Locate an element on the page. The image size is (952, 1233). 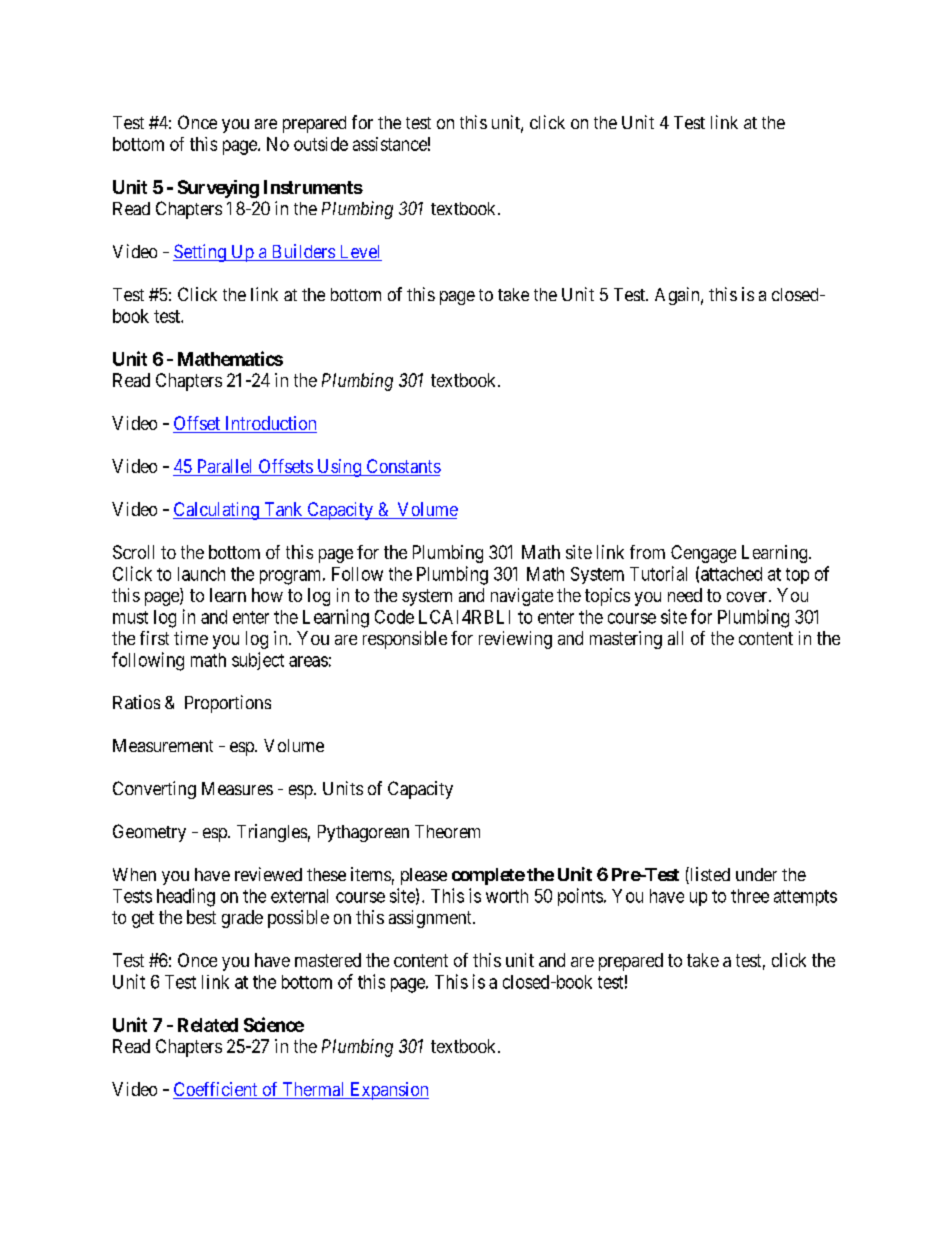
Expansion is located at coordinates (388, 1091).
